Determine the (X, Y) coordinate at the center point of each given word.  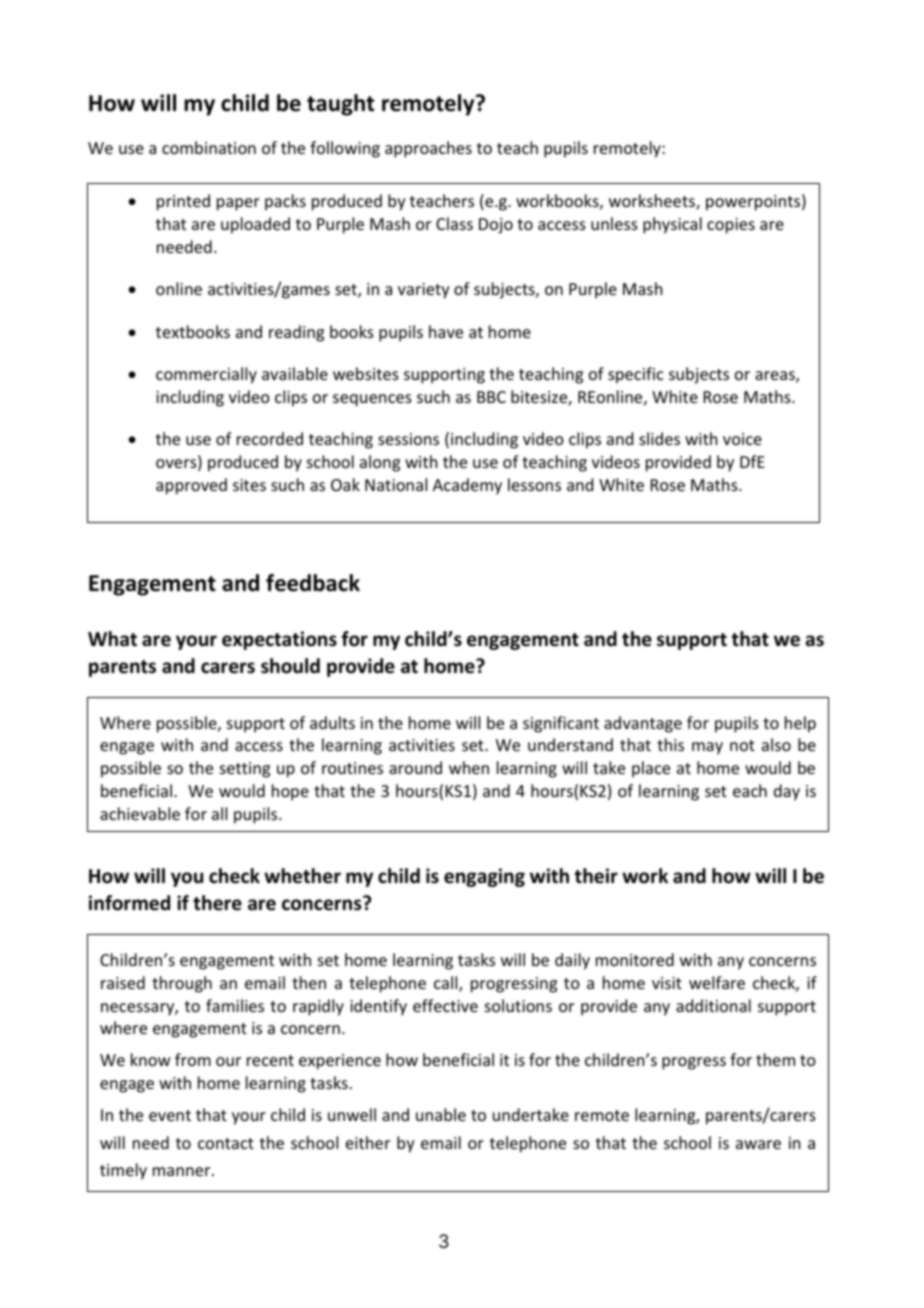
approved (191, 486)
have (446, 331)
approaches (428, 149)
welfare (717, 982)
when (469, 767)
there (217, 903)
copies (731, 226)
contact (226, 1143)
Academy (467, 486)
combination (209, 147)
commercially (206, 375)
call (447, 984)
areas (776, 377)
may (707, 748)
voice (742, 439)
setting (245, 770)
